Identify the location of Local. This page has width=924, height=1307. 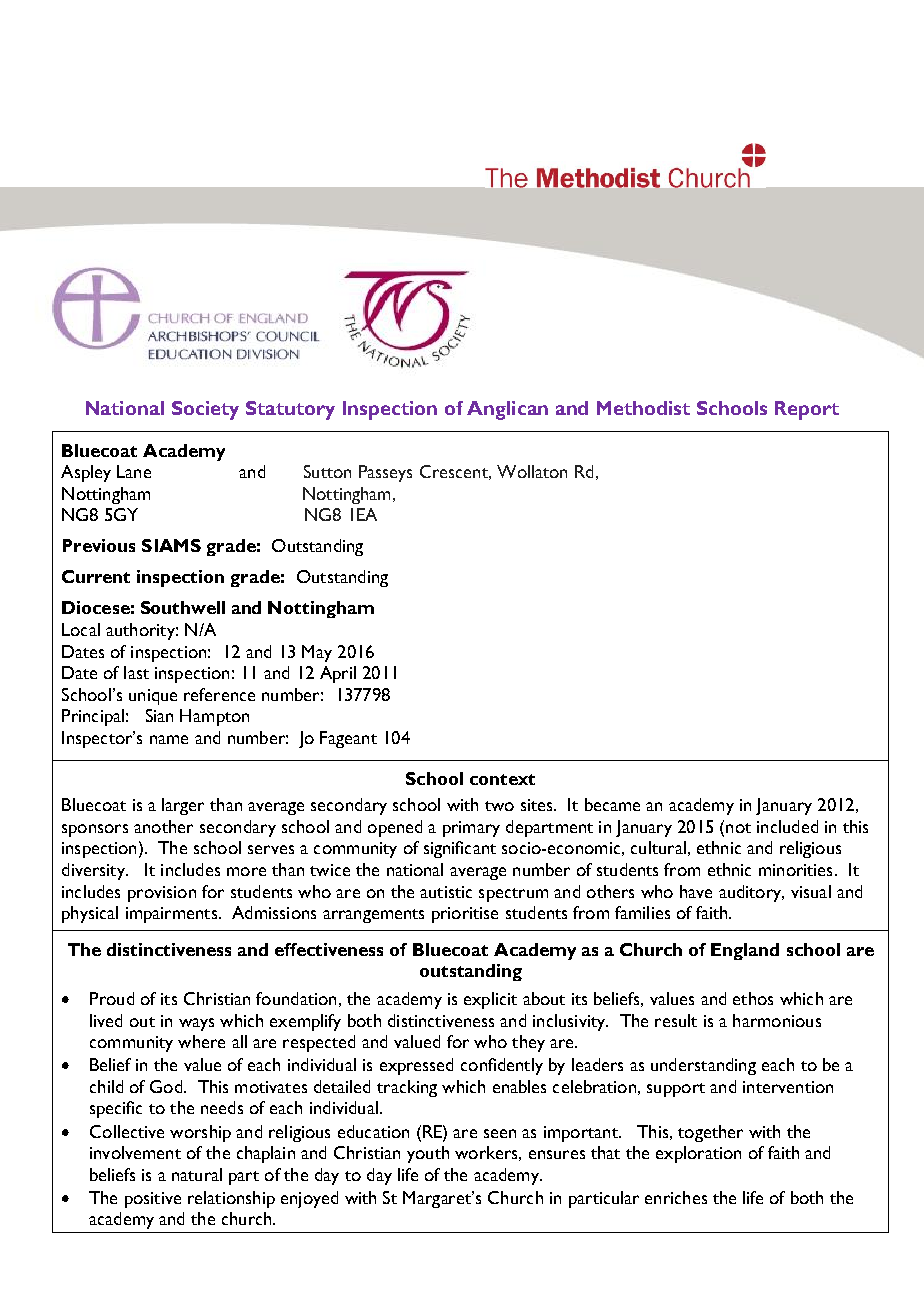
(81, 629).
